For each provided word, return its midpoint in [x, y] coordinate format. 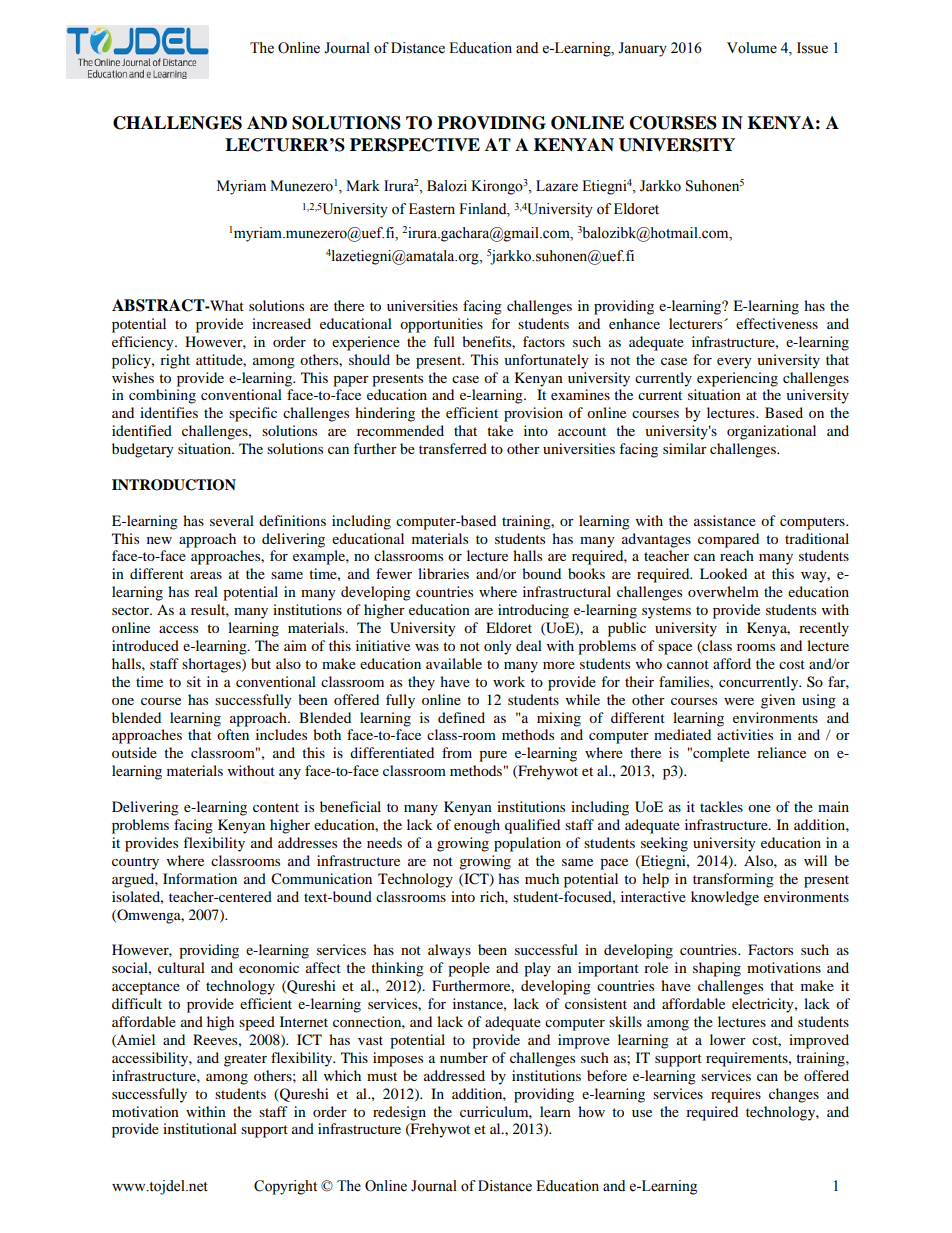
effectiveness [777, 323]
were [739, 701]
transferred [453, 448]
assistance [725, 520]
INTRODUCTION [174, 485]
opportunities [441, 325]
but [261, 663]
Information [200, 878]
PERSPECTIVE [415, 145]
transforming [733, 880]
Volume [752, 48]
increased [281, 323]
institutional [200, 1128]
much [542, 878]
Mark [363, 185]
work [509, 681]
